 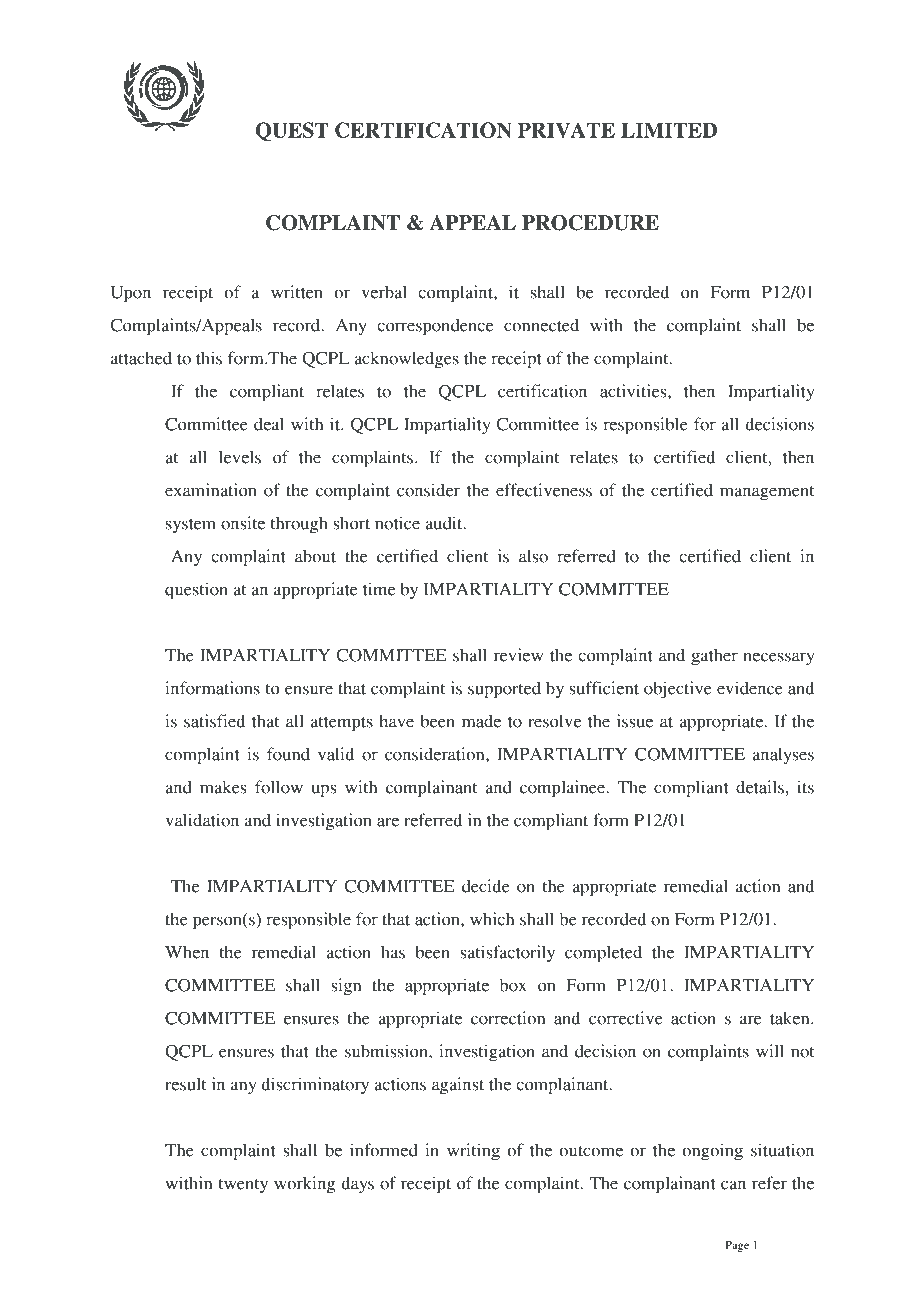 I want to click on supported, so click(x=504, y=690).
